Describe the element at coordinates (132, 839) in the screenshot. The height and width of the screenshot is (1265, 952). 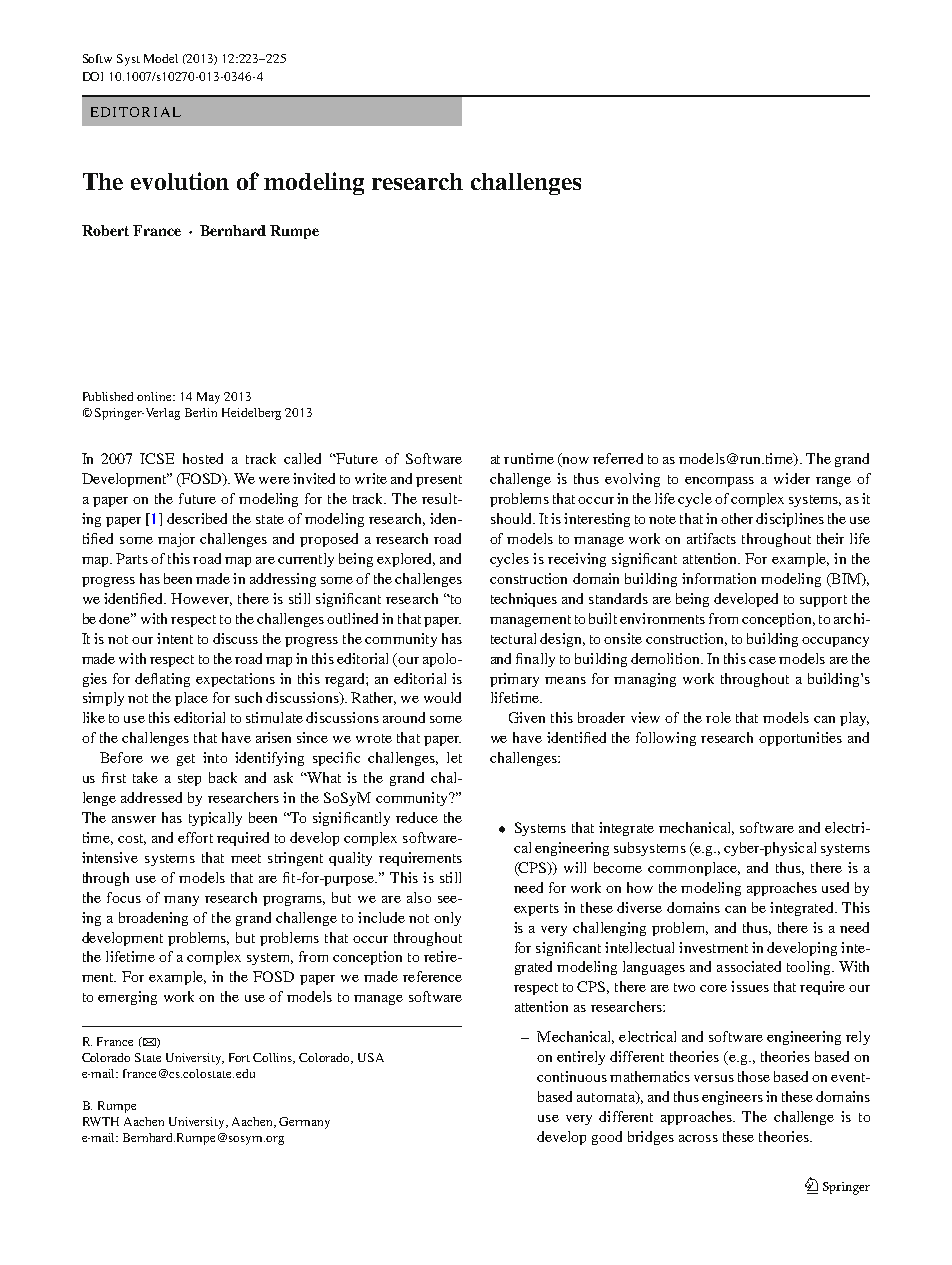
I see `cost` at that location.
